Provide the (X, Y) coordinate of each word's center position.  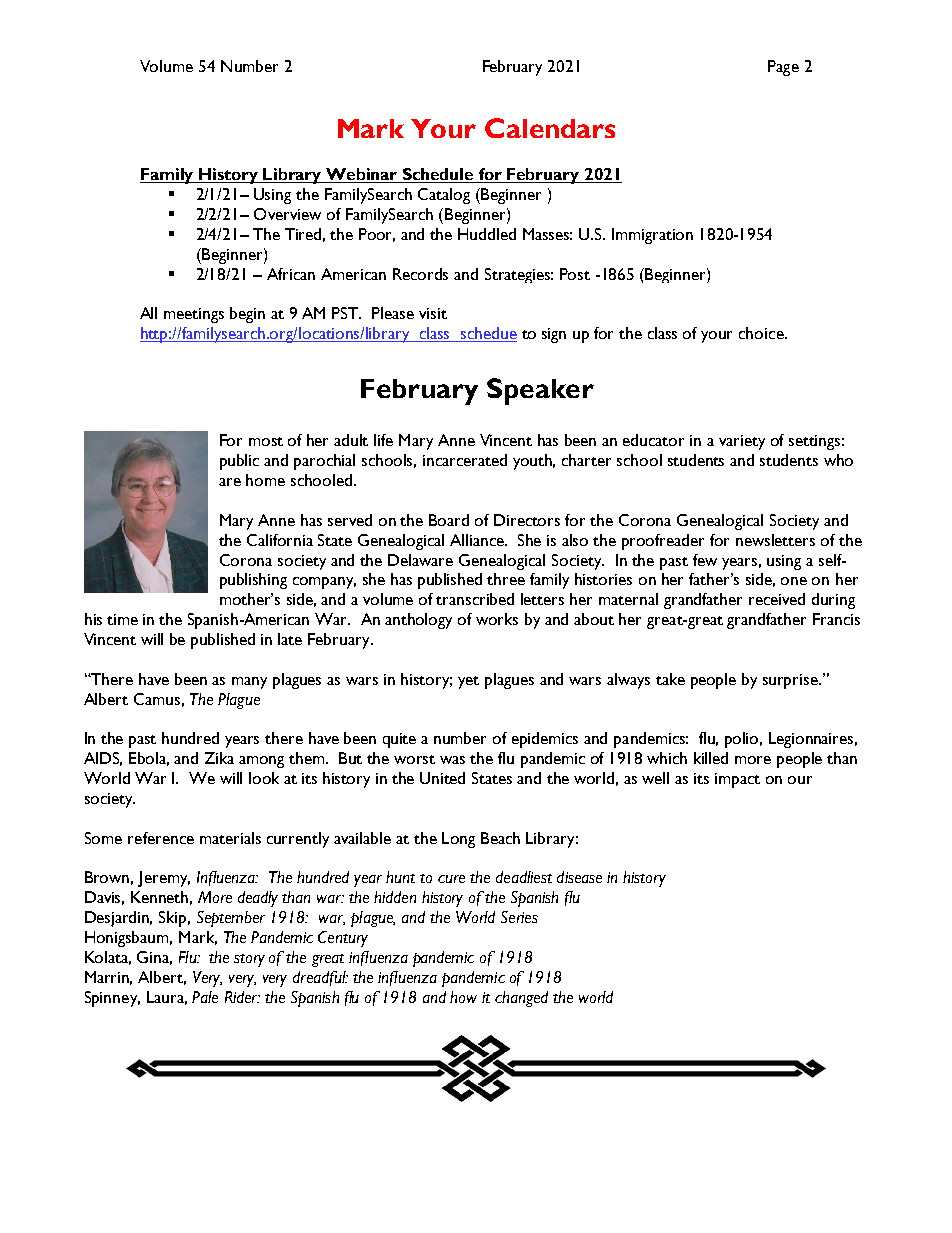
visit (433, 313)
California (280, 540)
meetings (194, 315)
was (452, 760)
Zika (219, 758)
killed (711, 758)
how (463, 997)
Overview (287, 214)
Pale (205, 997)
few (705, 560)
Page (783, 68)
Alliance (478, 540)
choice (762, 333)
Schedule (438, 175)
